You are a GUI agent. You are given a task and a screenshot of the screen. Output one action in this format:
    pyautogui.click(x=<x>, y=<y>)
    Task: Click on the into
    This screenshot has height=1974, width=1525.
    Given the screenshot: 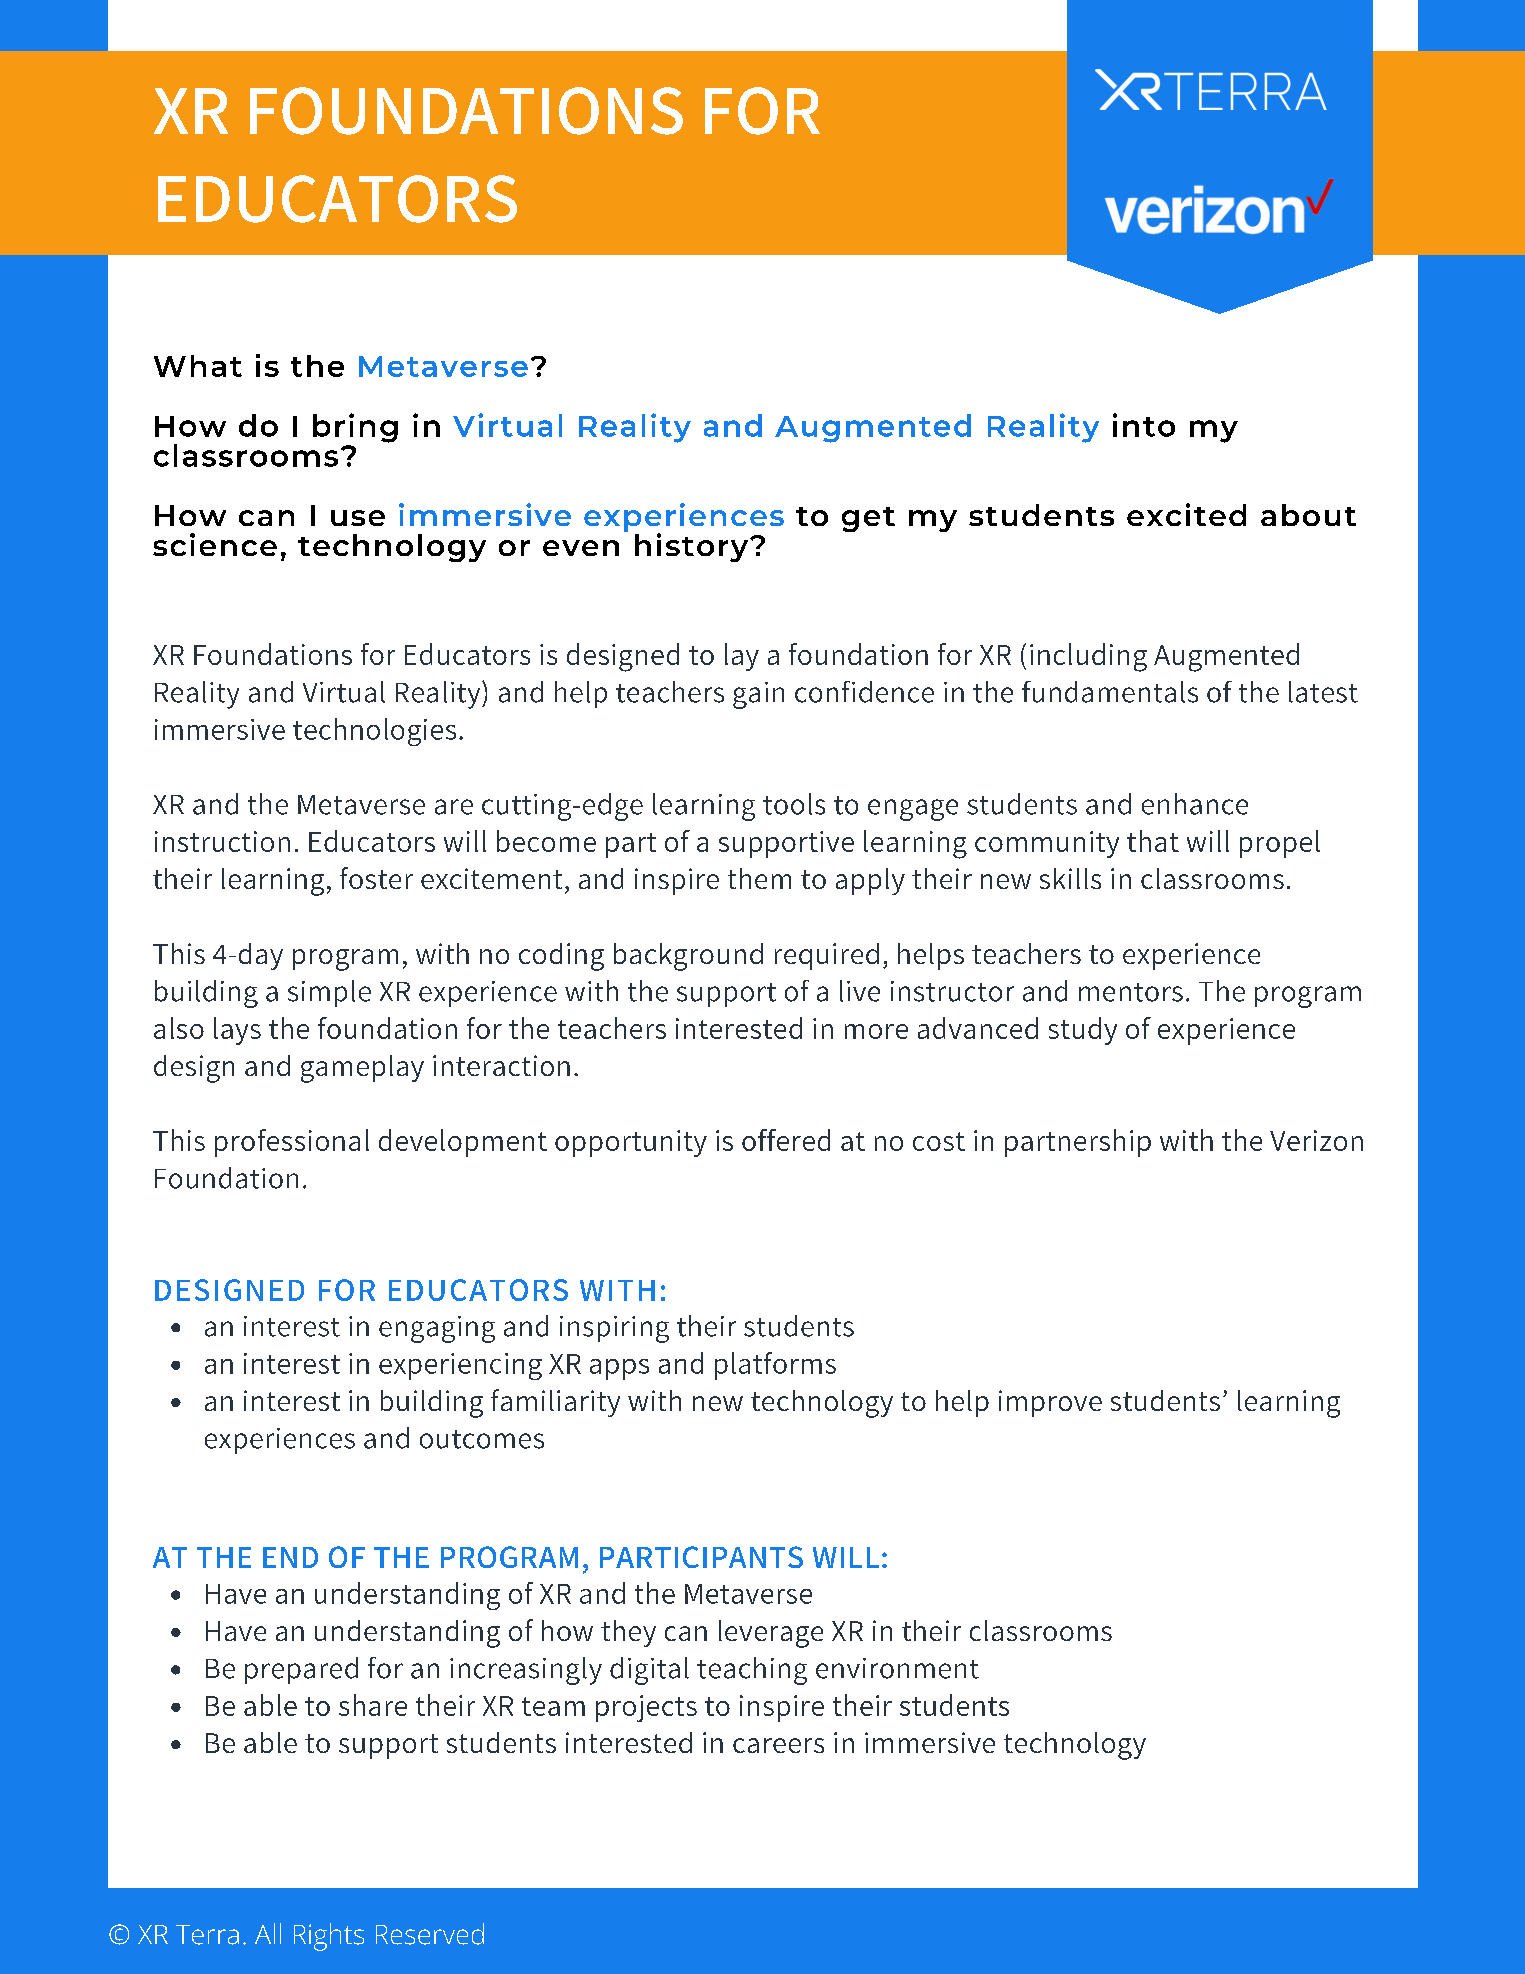 What is the action you would take?
    pyautogui.click(x=1144, y=425)
